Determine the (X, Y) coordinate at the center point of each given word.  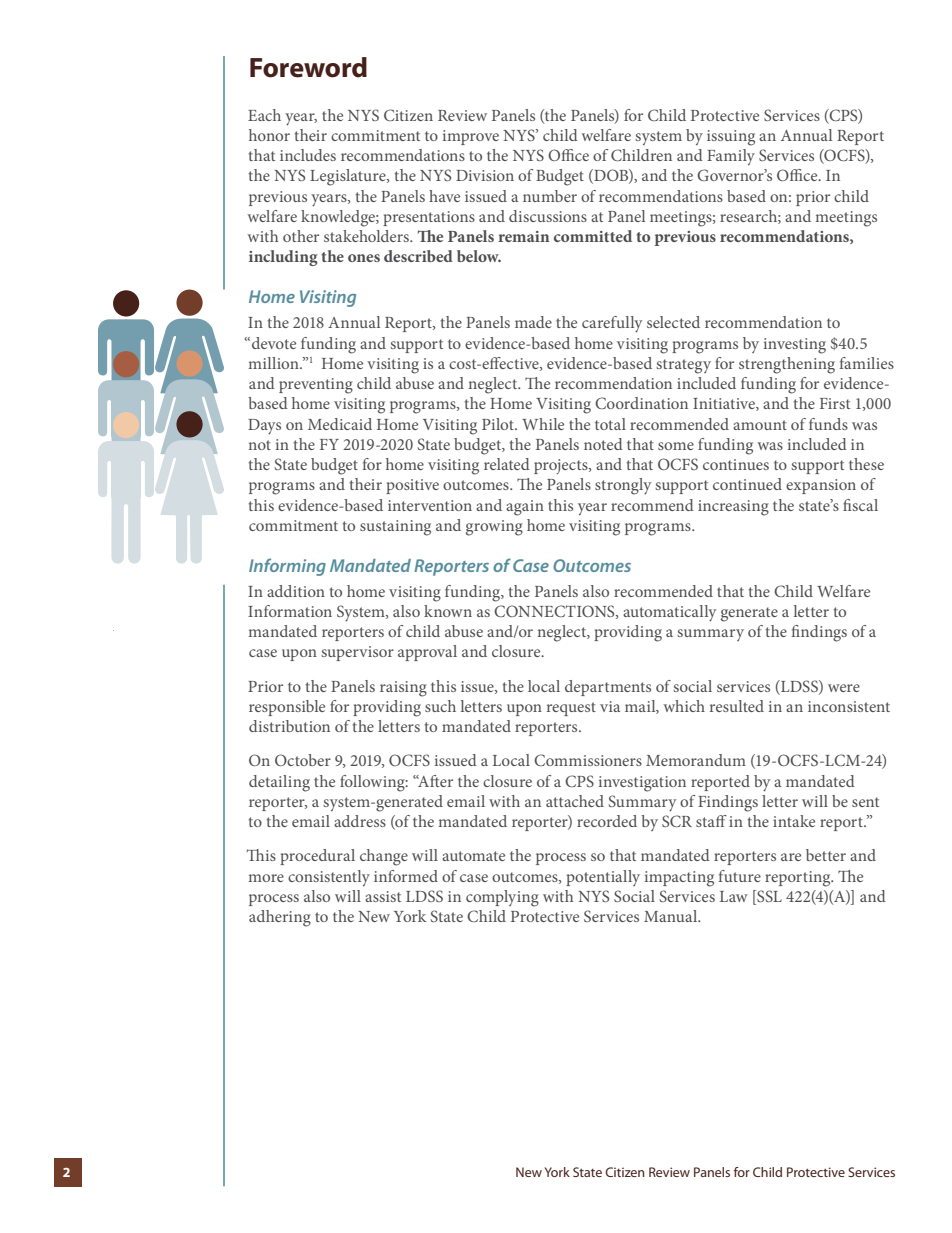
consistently (329, 878)
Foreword (308, 67)
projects (562, 466)
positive (412, 486)
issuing (731, 138)
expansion (821, 486)
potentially (603, 878)
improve (471, 137)
